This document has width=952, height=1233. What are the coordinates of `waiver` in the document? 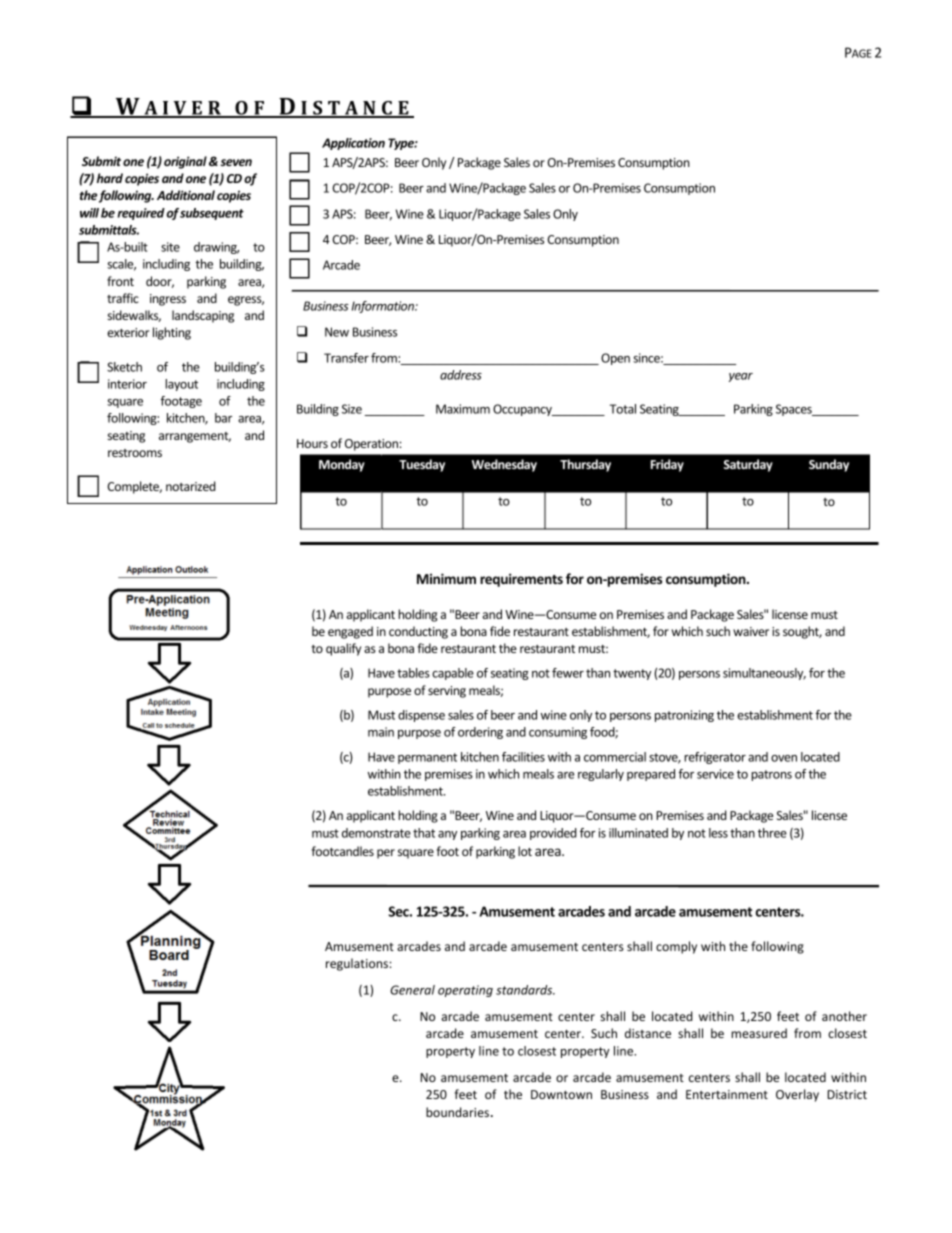 It's located at (751, 631).
